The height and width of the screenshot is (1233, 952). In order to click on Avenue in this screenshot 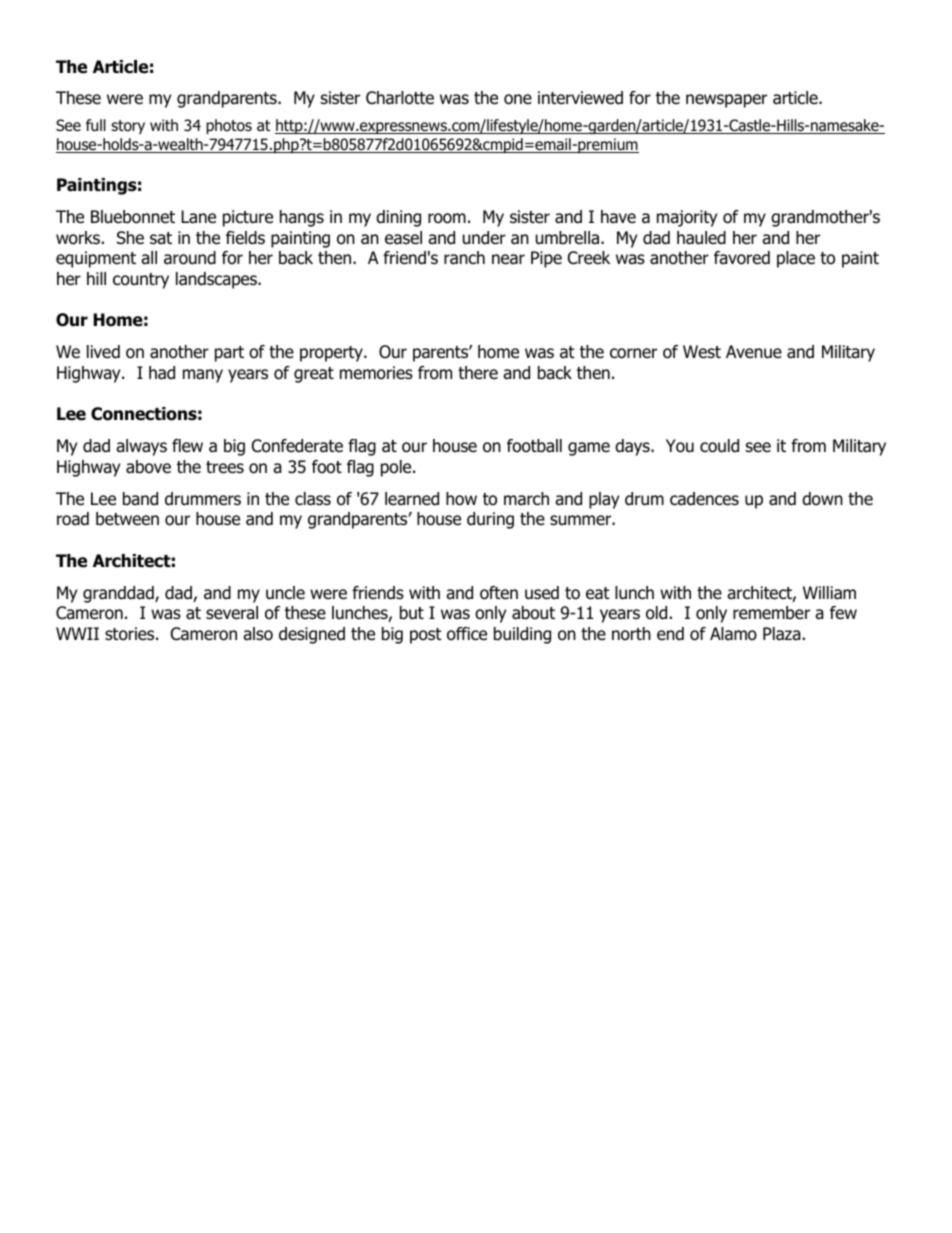, I will do `click(754, 352)`.
